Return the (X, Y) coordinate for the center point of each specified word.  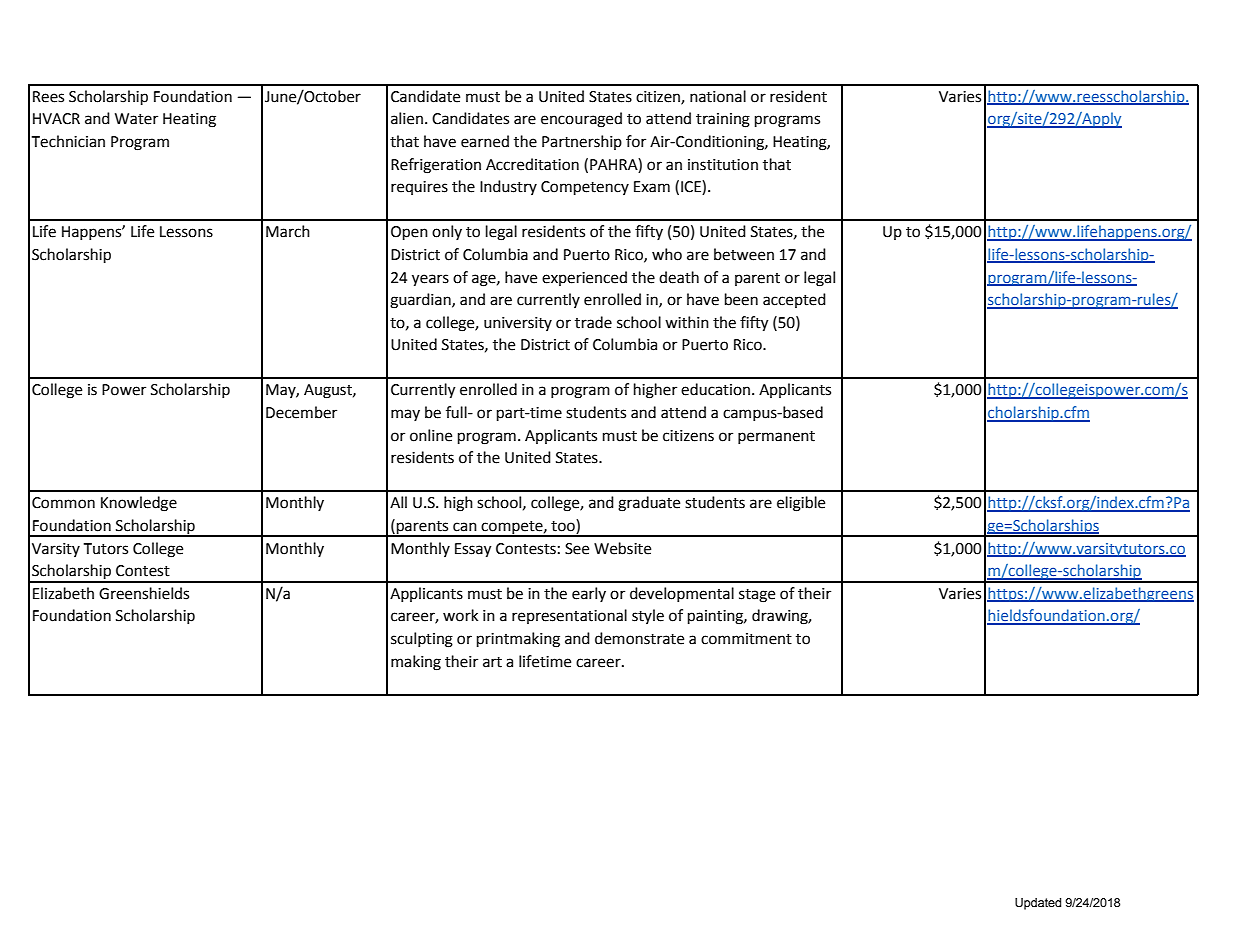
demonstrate (639, 638)
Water (136, 119)
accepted (794, 300)
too (564, 526)
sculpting (422, 640)
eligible (801, 504)
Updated (1038, 904)
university (518, 324)
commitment (746, 639)
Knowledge (139, 504)
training (723, 120)
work (460, 615)
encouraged (581, 120)
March (288, 231)
